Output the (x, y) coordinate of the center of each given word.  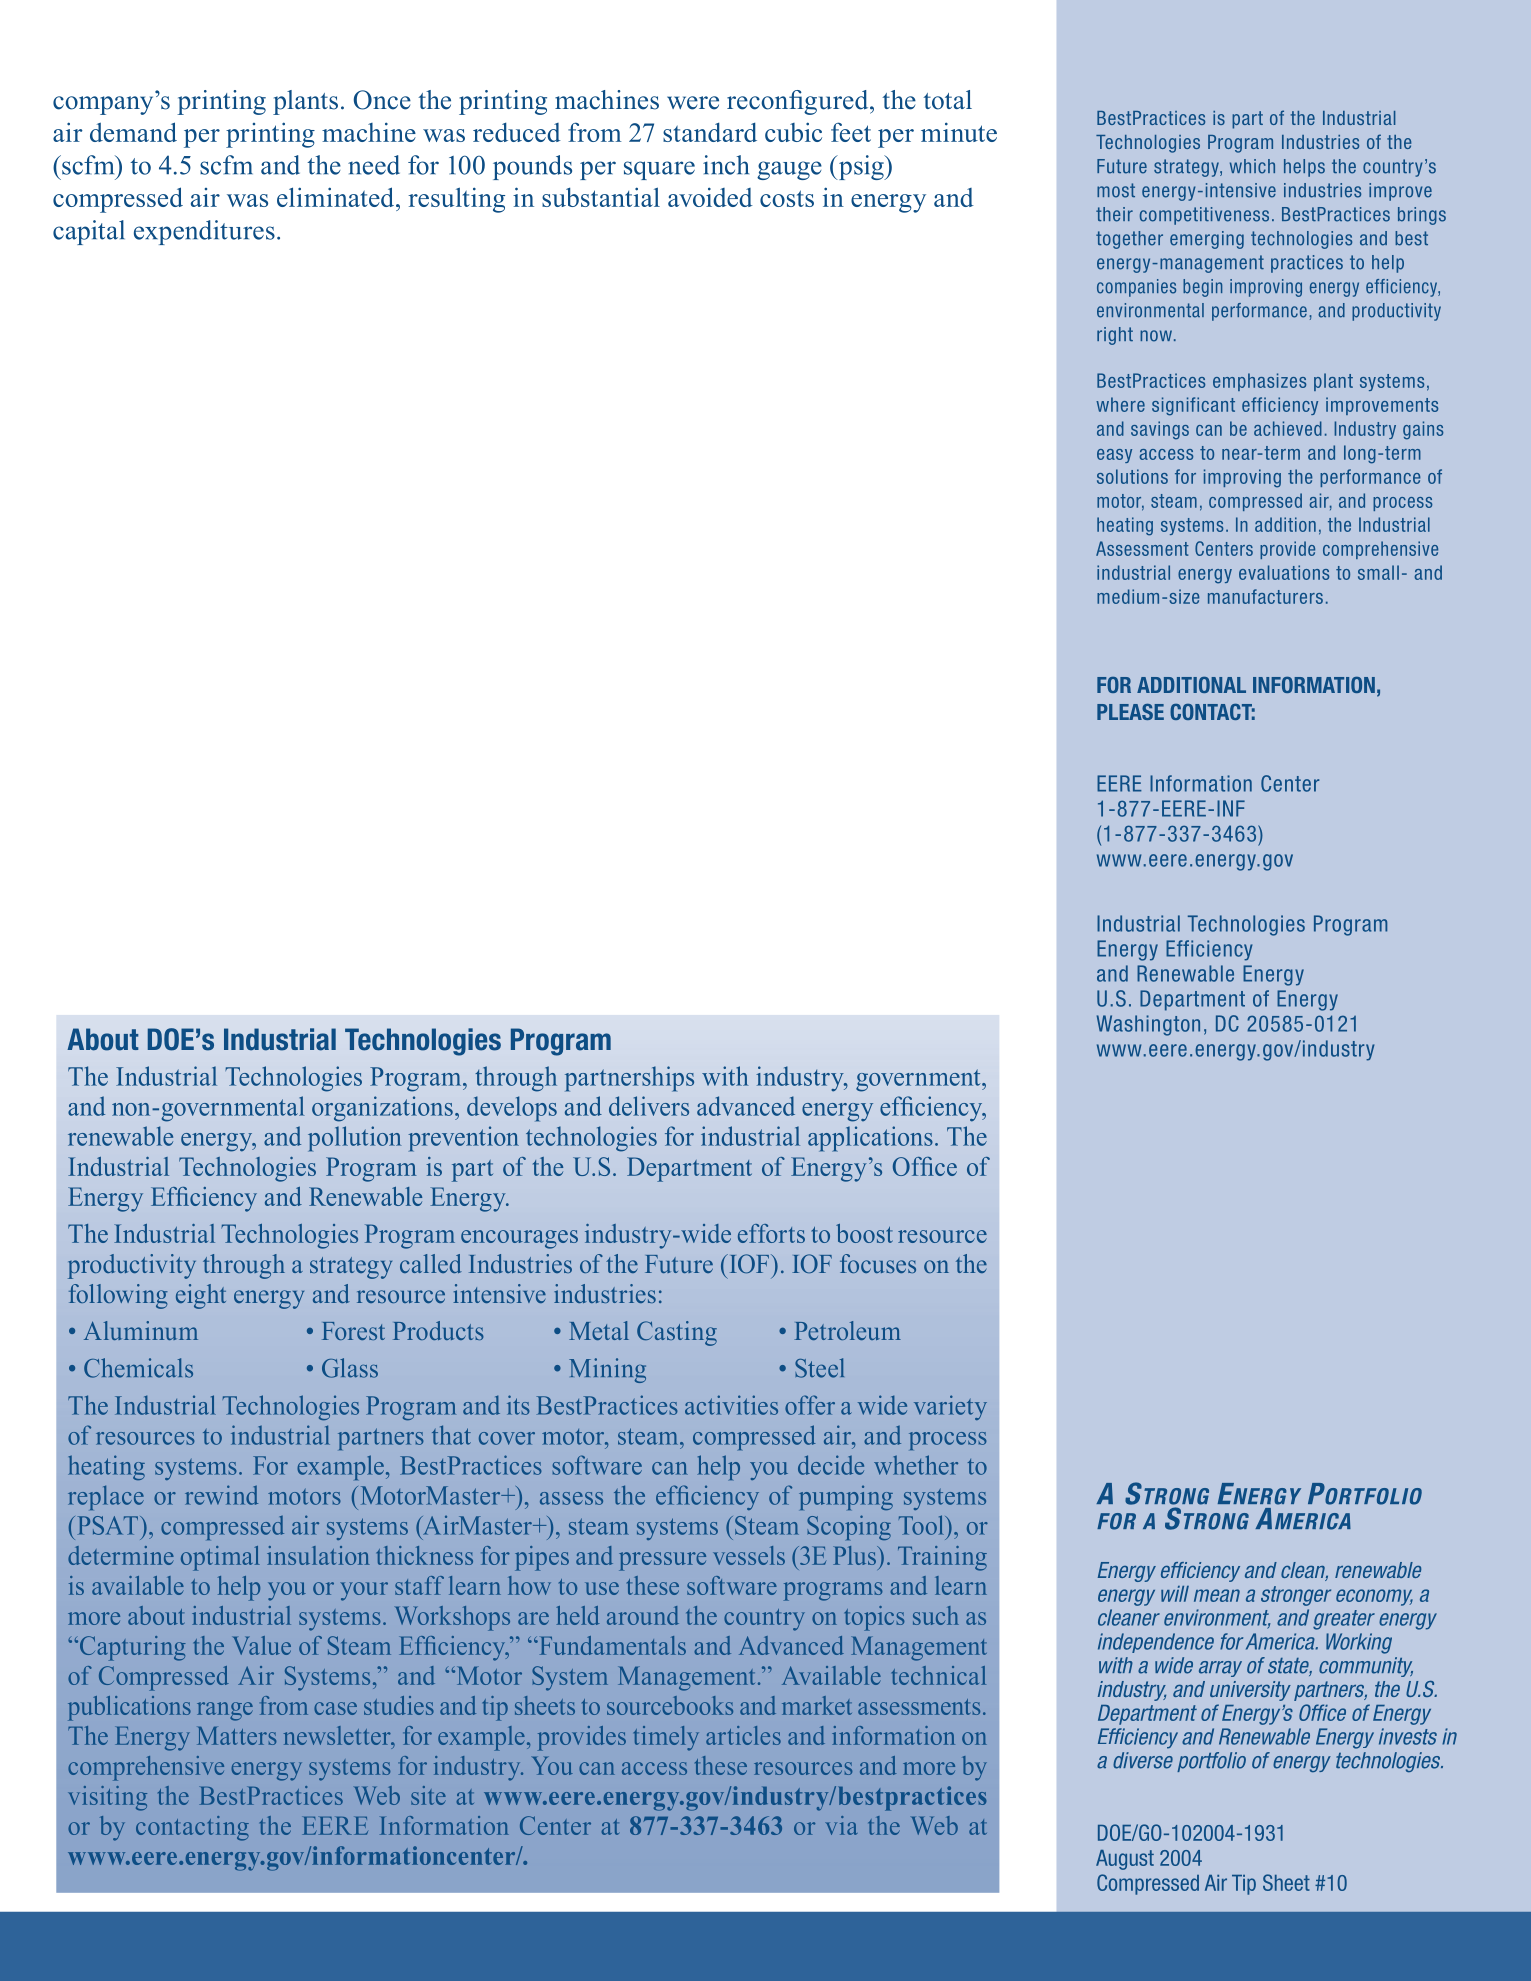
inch (726, 165)
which (1252, 166)
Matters (236, 1736)
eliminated (337, 197)
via (841, 1825)
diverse (1143, 1760)
